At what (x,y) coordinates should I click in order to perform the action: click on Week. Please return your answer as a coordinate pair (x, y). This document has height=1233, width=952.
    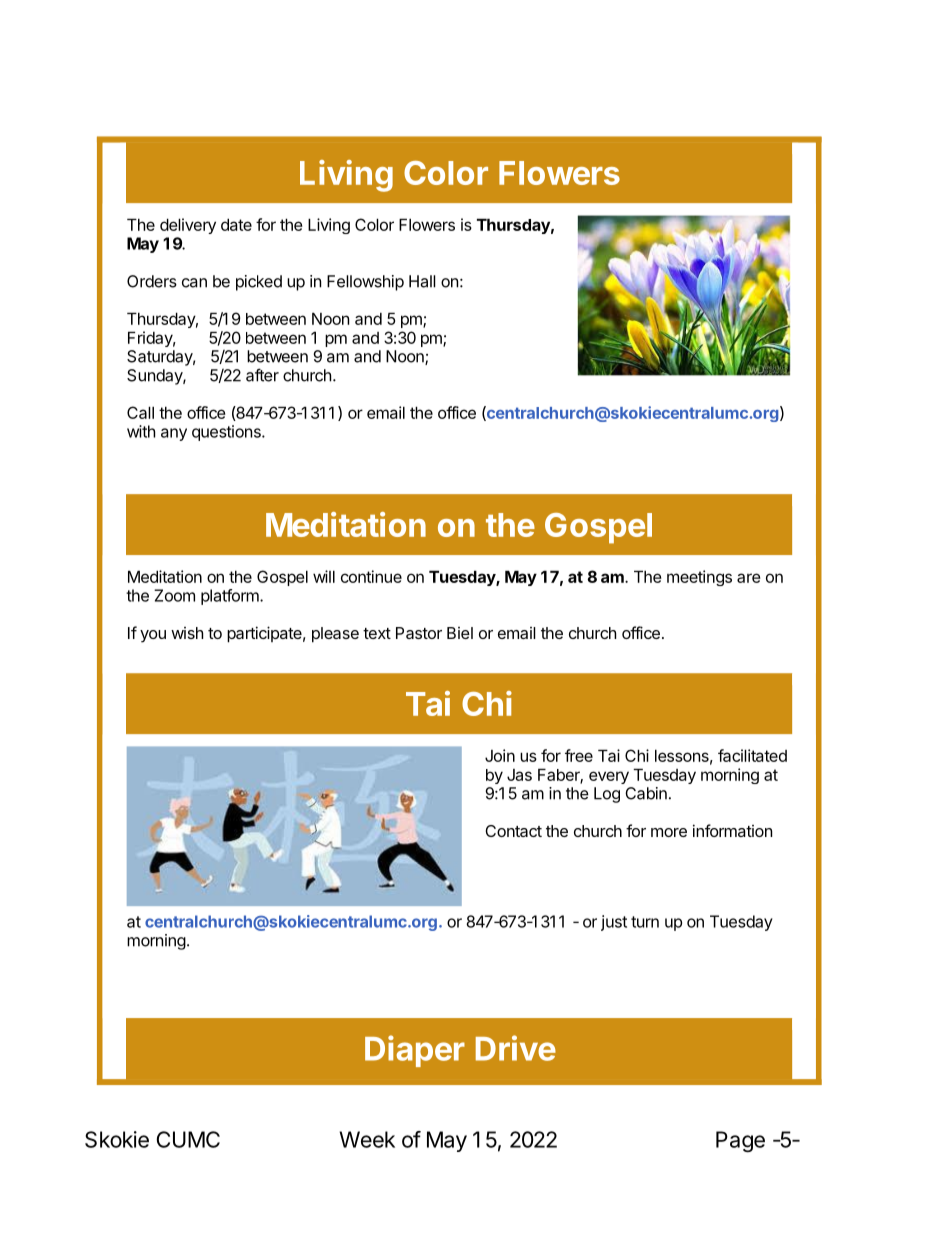
    Looking at the image, I should click on (367, 1139).
